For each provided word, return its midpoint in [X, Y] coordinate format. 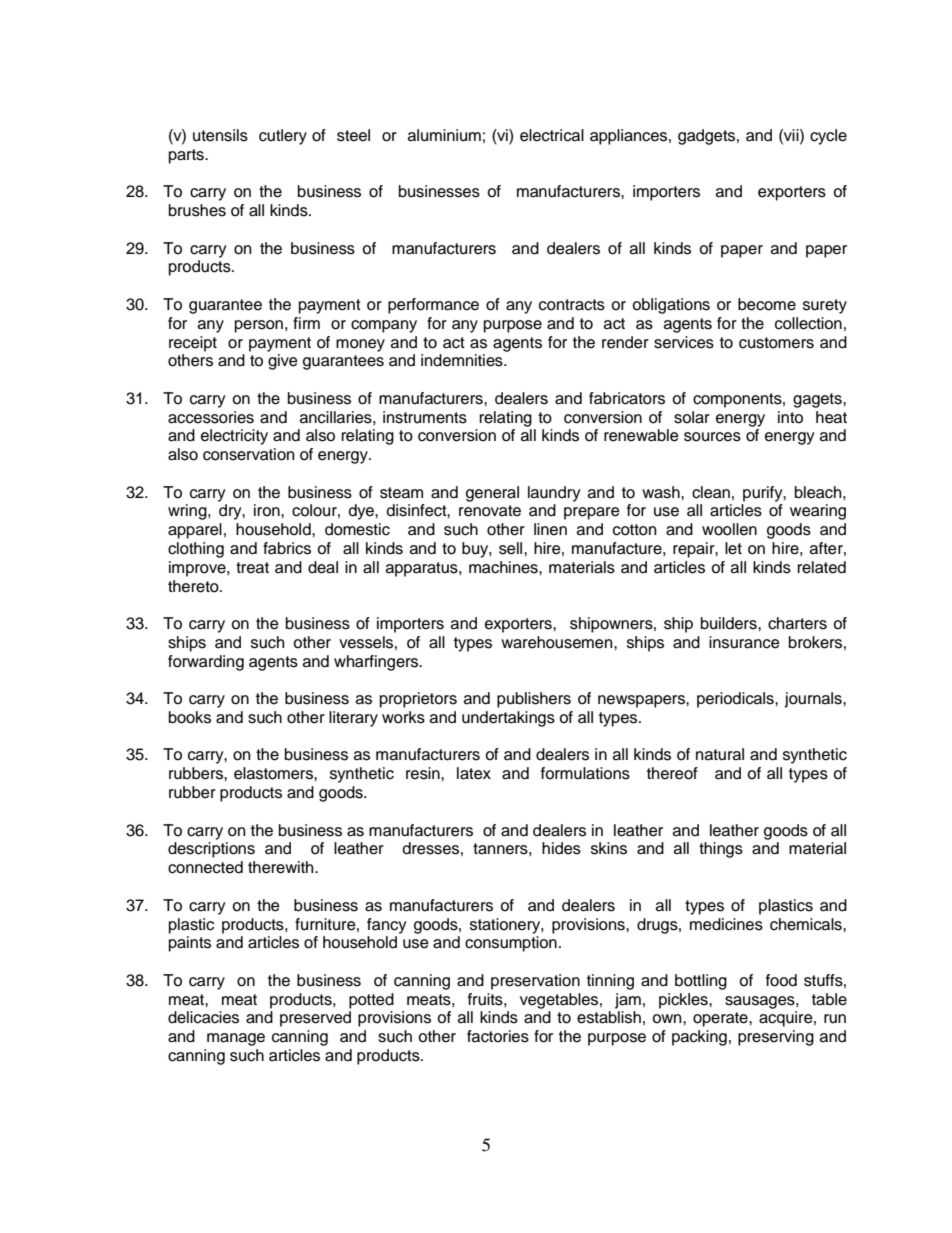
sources [712, 437]
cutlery [283, 137]
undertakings [508, 719]
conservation [248, 454]
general [492, 494]
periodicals [736, 700]
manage [236, 1039]
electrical [552, 135]
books [190, 717]
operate [721, 1019]
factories [498, 1036]
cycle [828, 137]
